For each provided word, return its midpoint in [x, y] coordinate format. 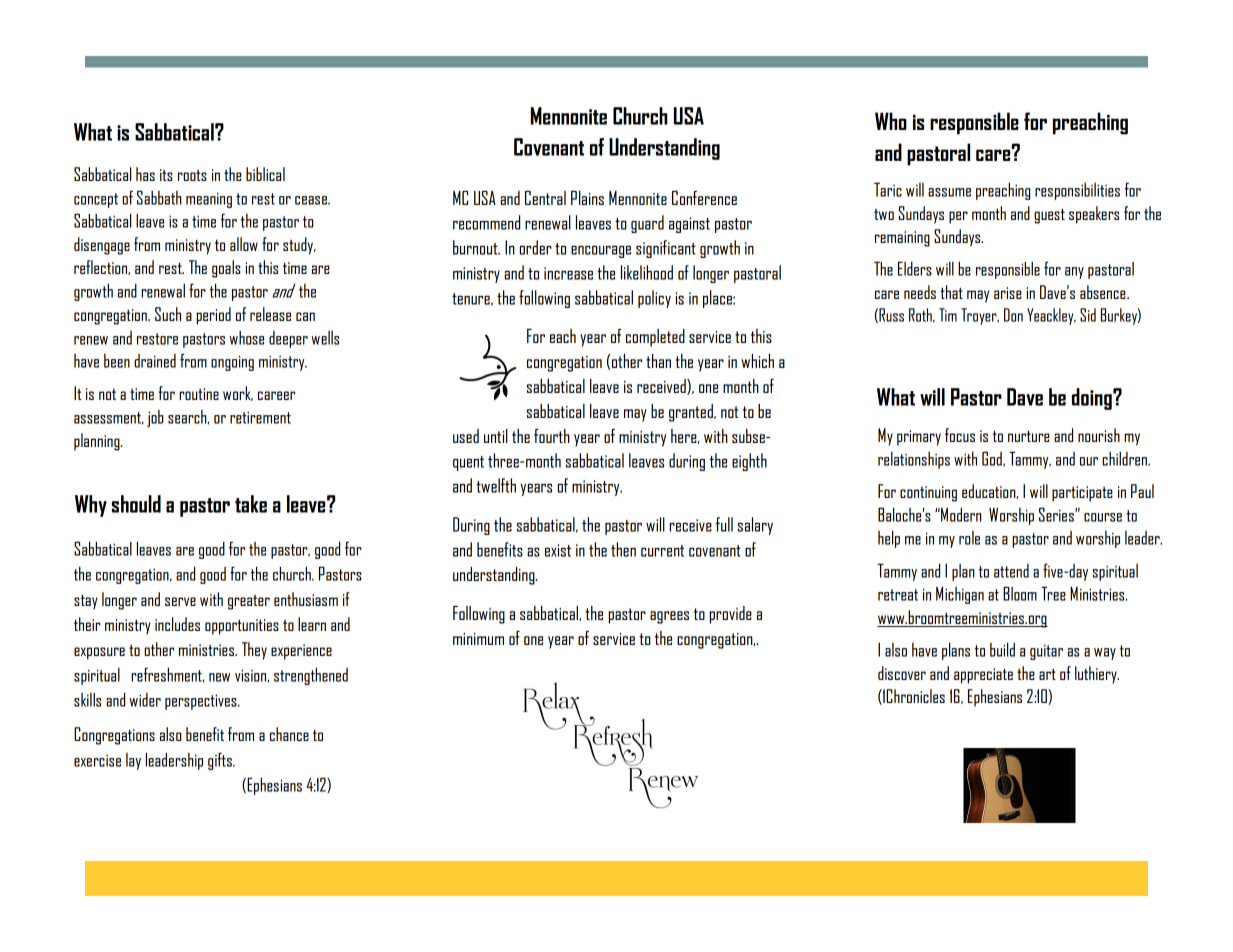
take [251, 504]
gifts [221, 761]
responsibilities [1077, 191]
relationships [914, 460]
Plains [587, 198]
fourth [552, 436]
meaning [209, 200]
